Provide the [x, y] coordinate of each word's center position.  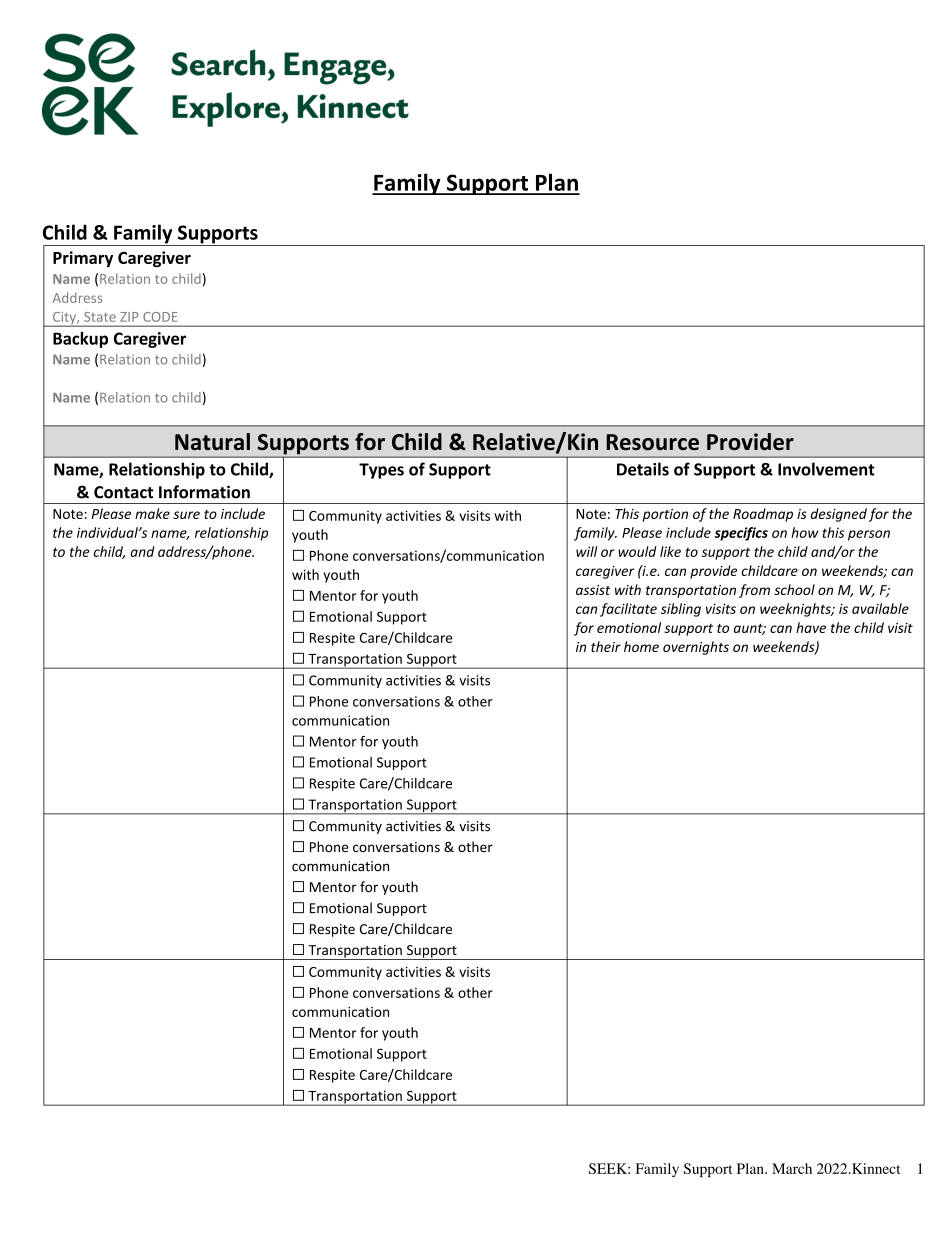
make [152, 513]
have [811, 627]
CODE [160, 317]
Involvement [826, 469]
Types [381, 471]
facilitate [628, 610]
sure [186, 515]
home [641, 646]
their [606, 646]
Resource [652, 442]
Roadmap [763, 515]
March [792, 1168]
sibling [681, 610]
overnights [696, 648]
